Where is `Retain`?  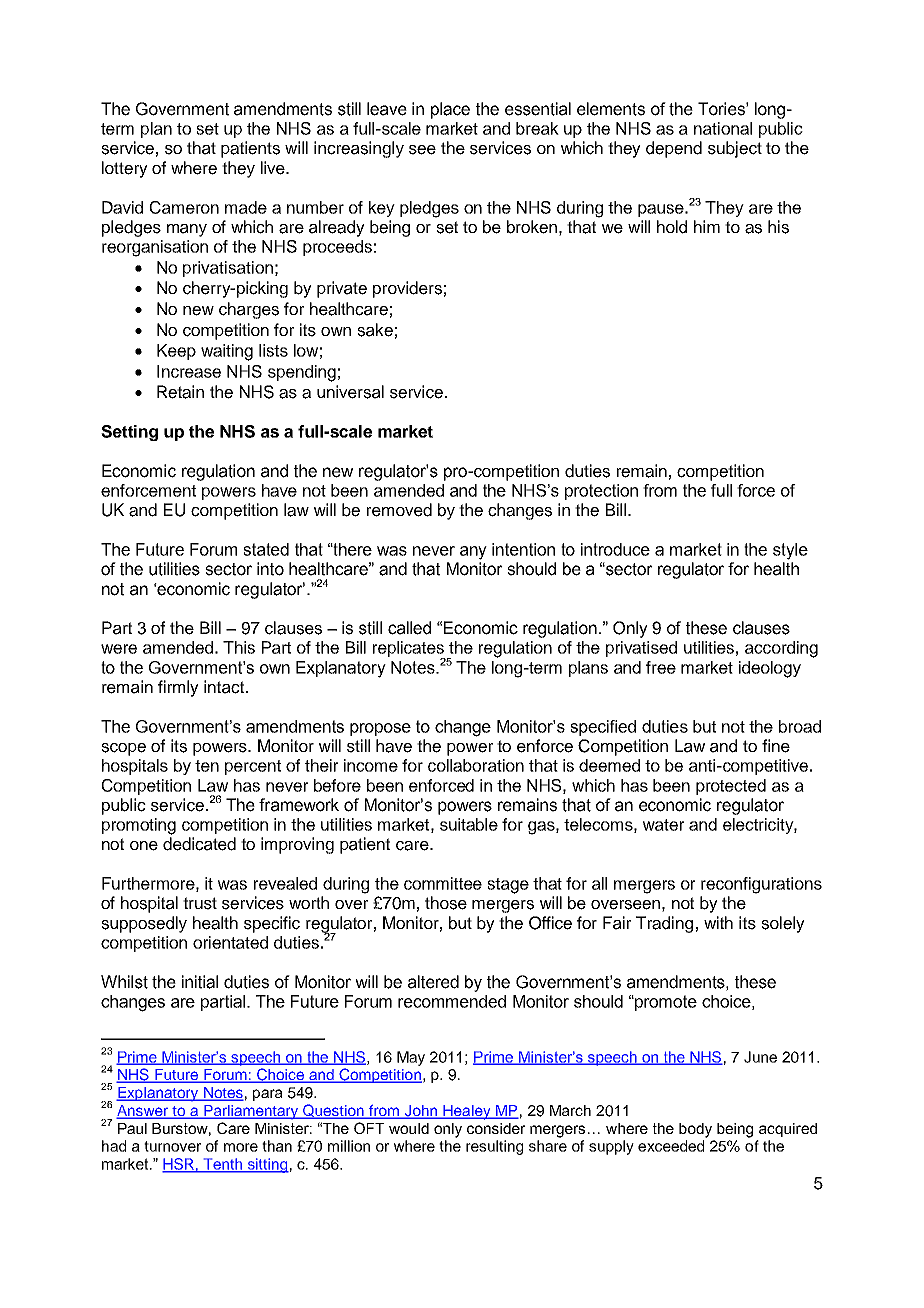
Retain is located at coordinates (180, 392).
